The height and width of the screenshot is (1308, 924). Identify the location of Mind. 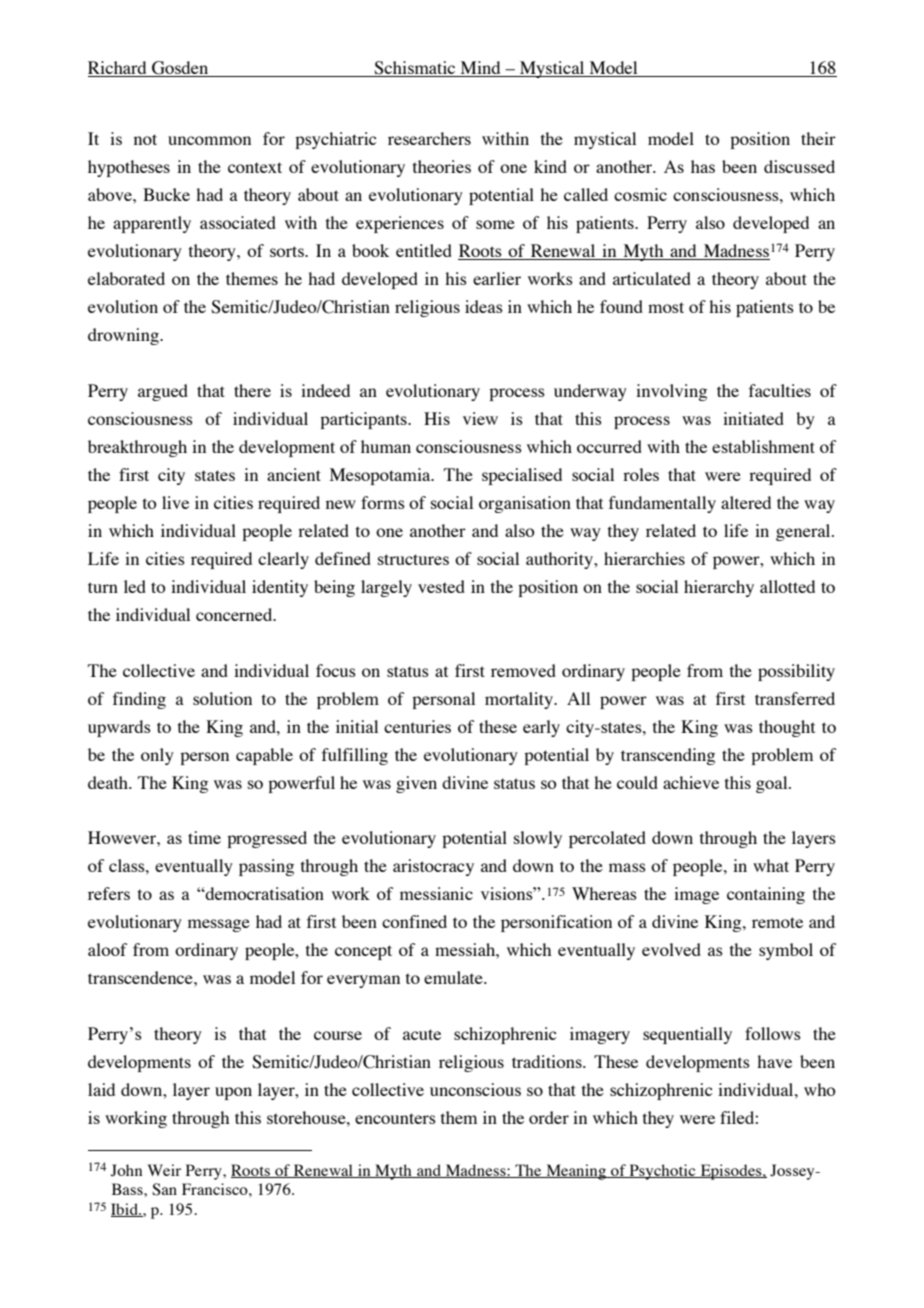
(480, 69).
